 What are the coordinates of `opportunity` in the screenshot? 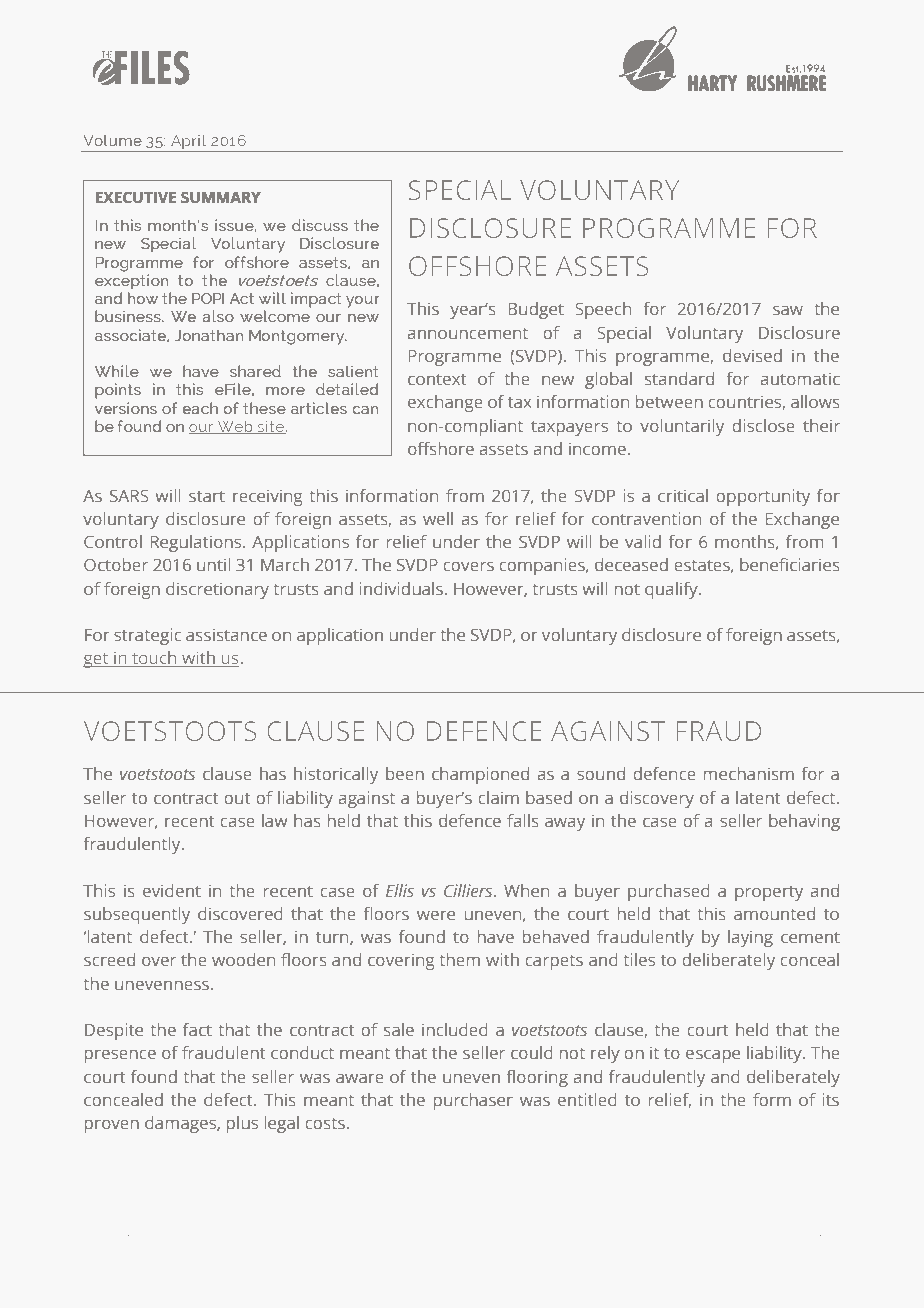 It's located at (763, 497).
